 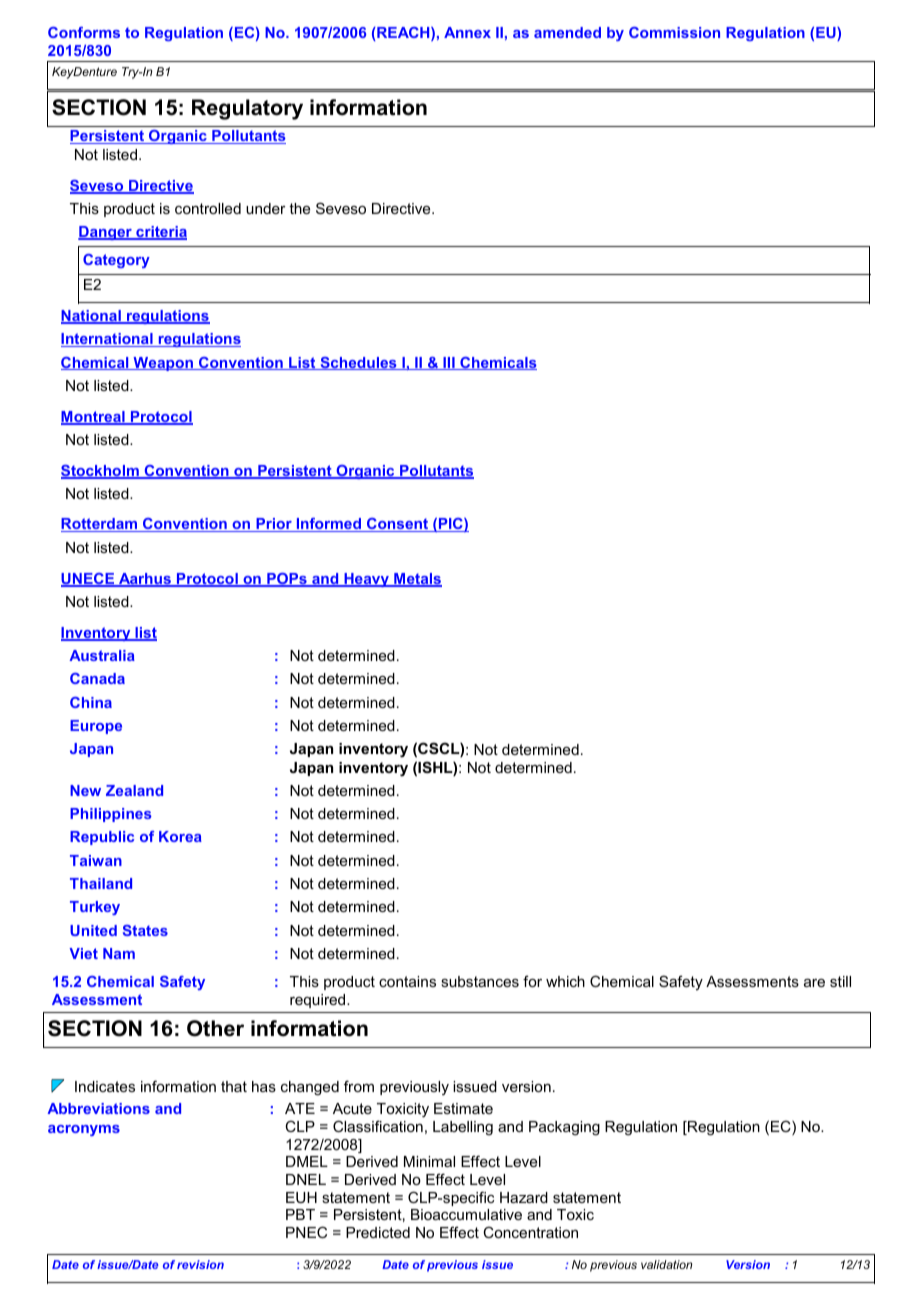 I want to click on Consent, so click(x=398, y=525).
